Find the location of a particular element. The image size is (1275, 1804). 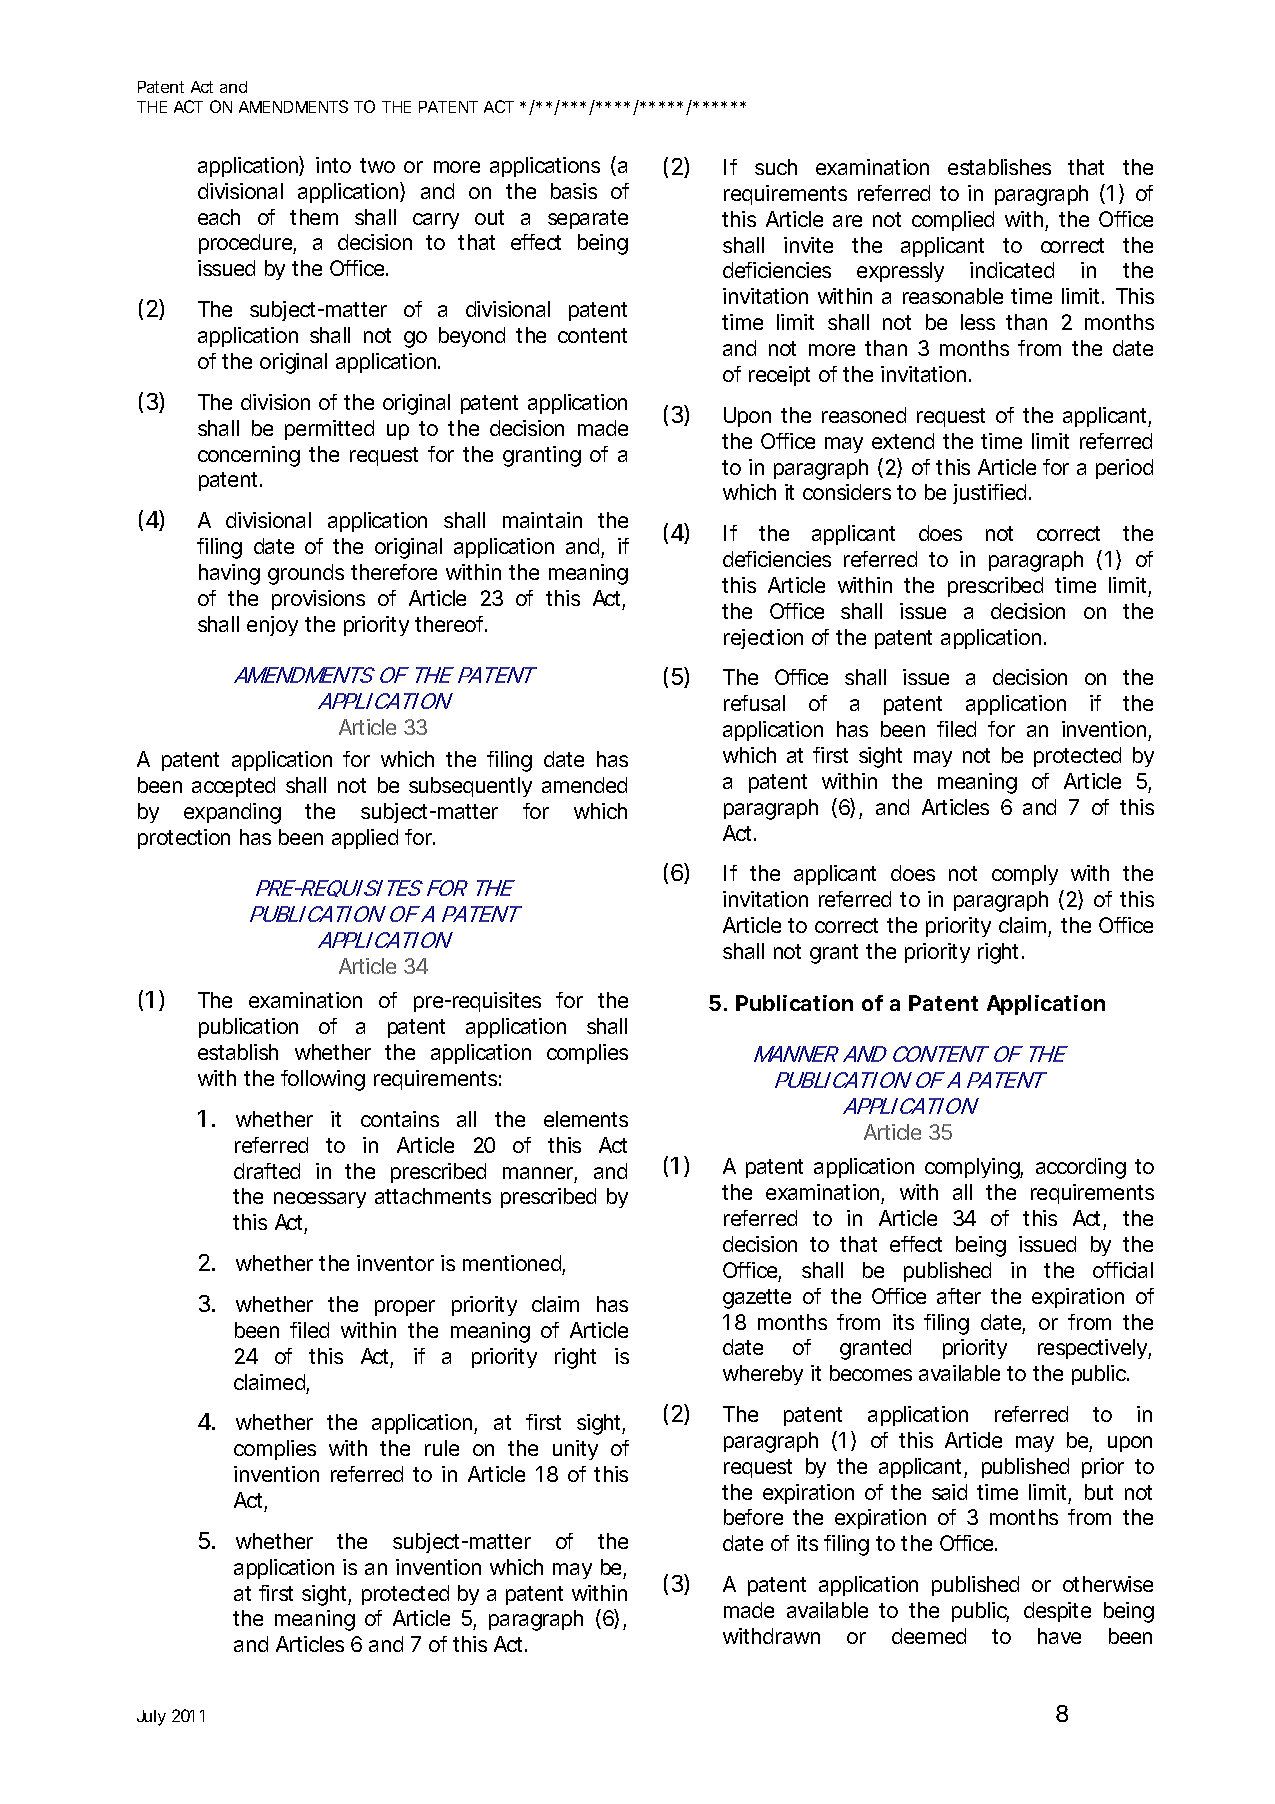

rejection is located at coordinates (763, 639).
